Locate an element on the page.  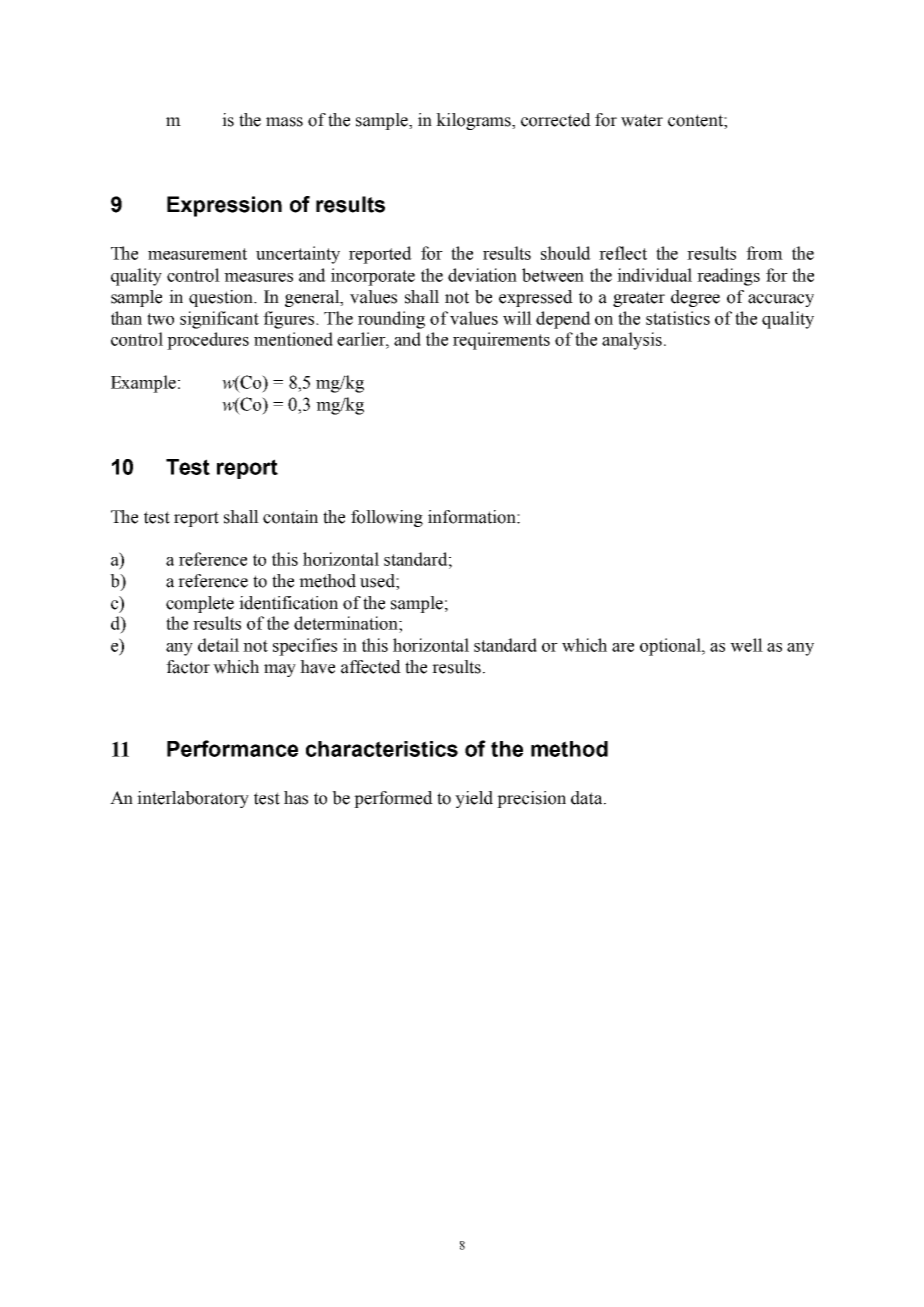
analysis is located at coordinates (632, 341).
